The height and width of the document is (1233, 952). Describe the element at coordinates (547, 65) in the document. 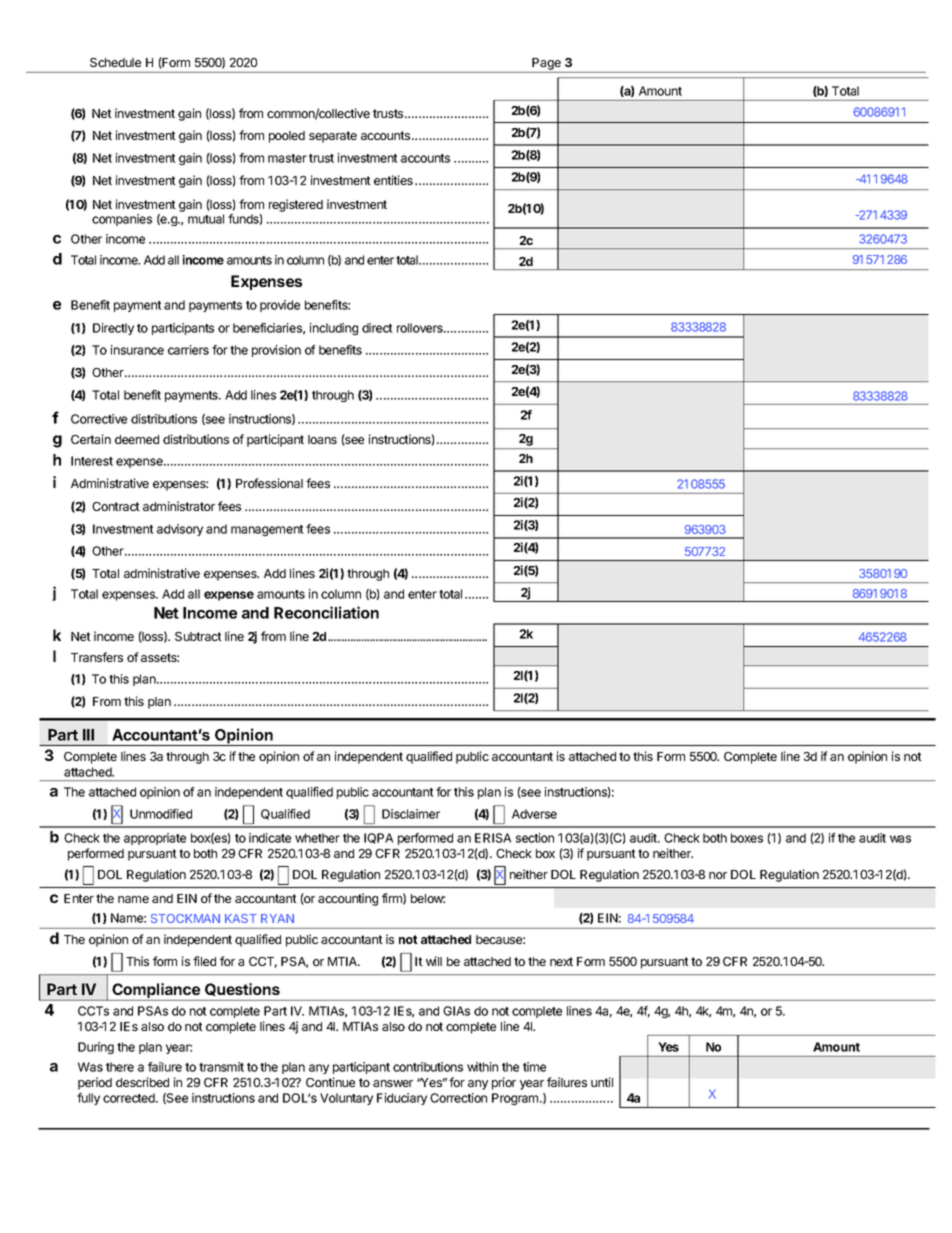

I see `Page` at that location.
